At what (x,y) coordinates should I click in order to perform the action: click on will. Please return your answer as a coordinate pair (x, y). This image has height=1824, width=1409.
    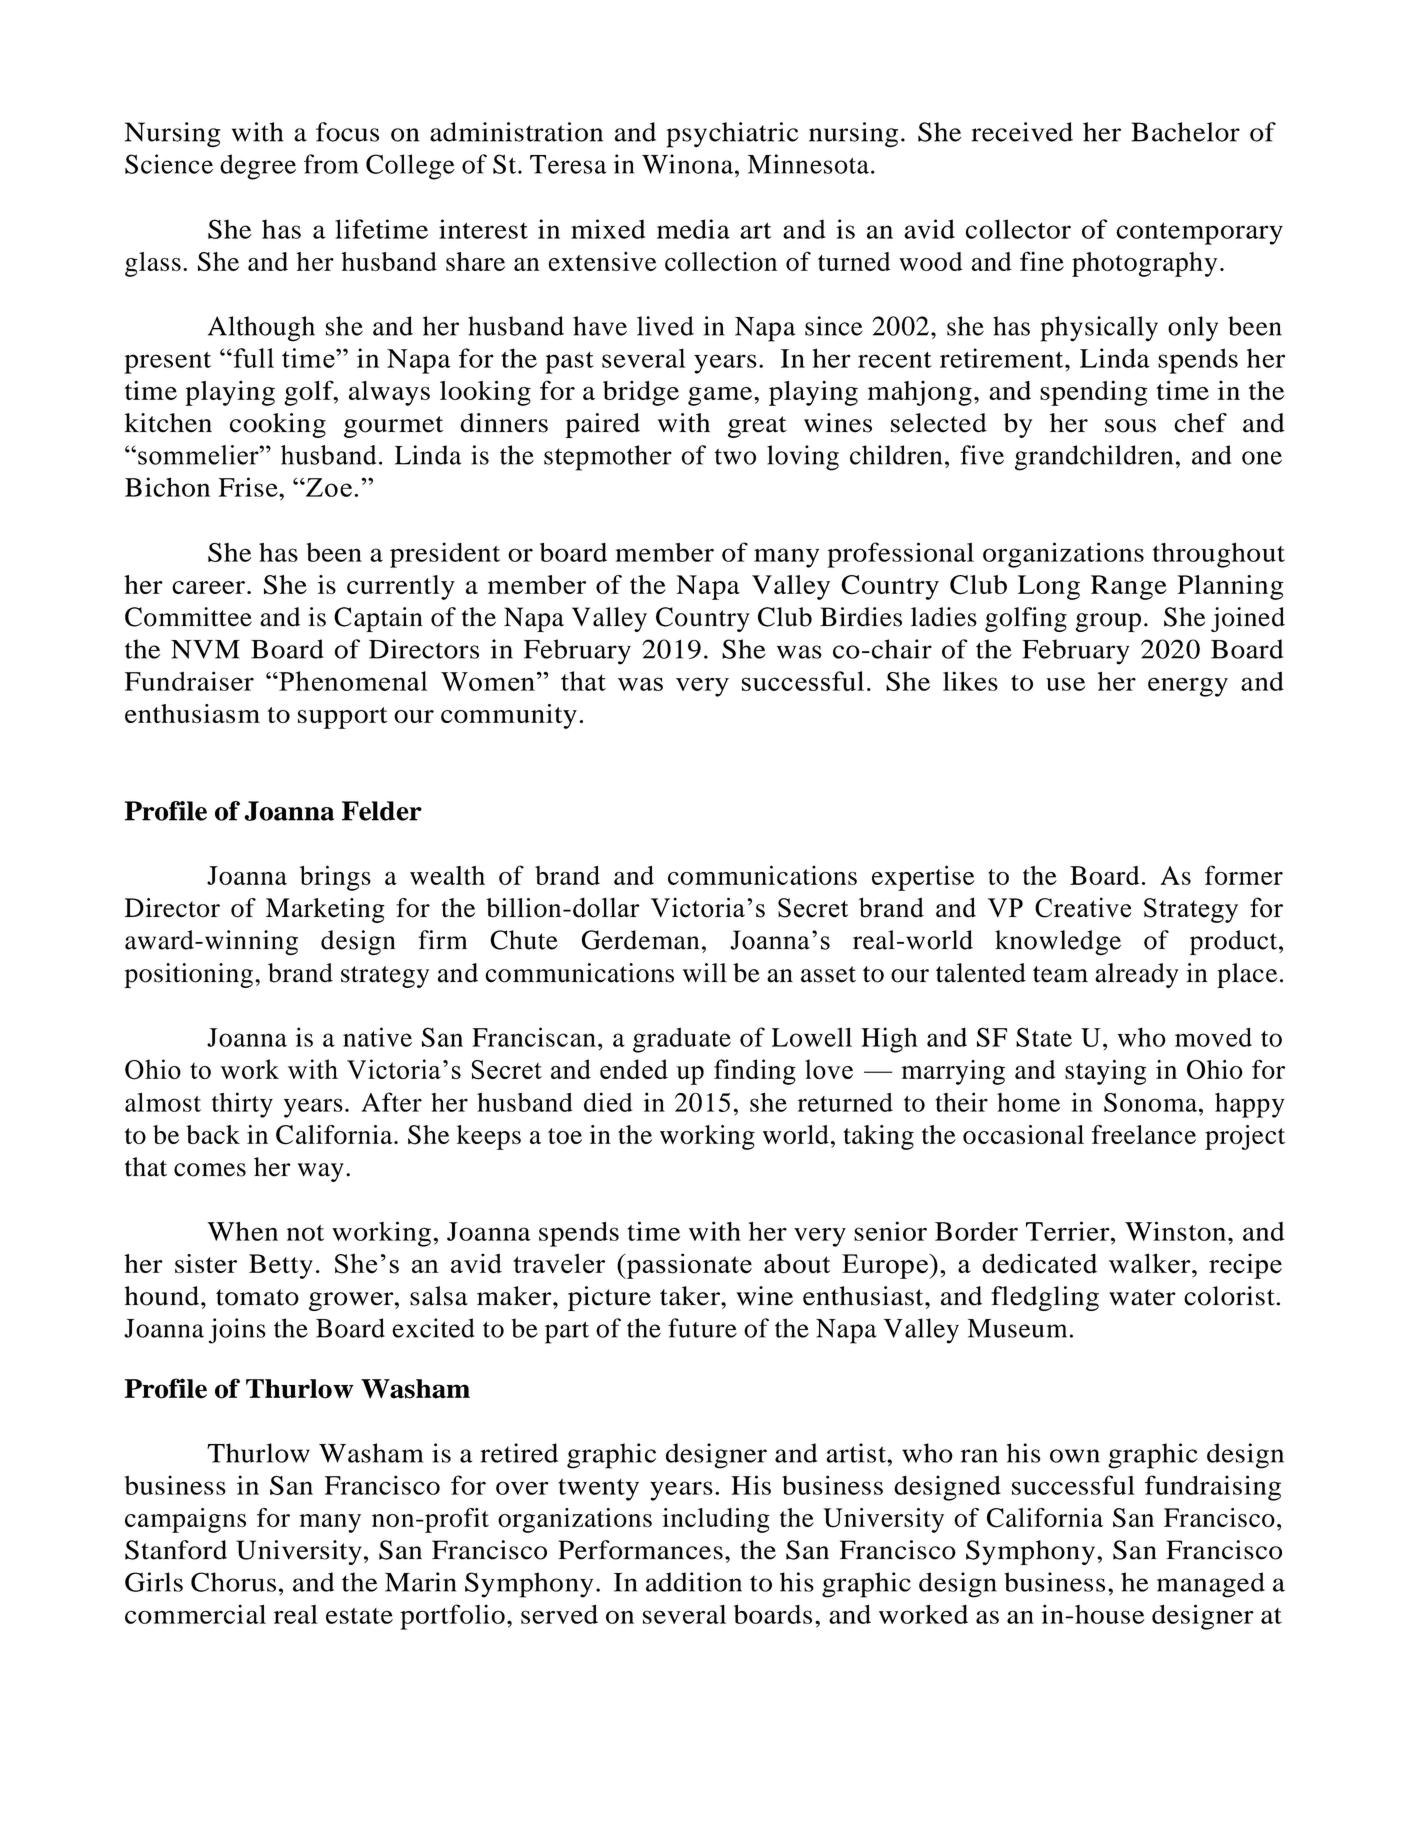
    Looking at the image, I should click on (705, 972).
